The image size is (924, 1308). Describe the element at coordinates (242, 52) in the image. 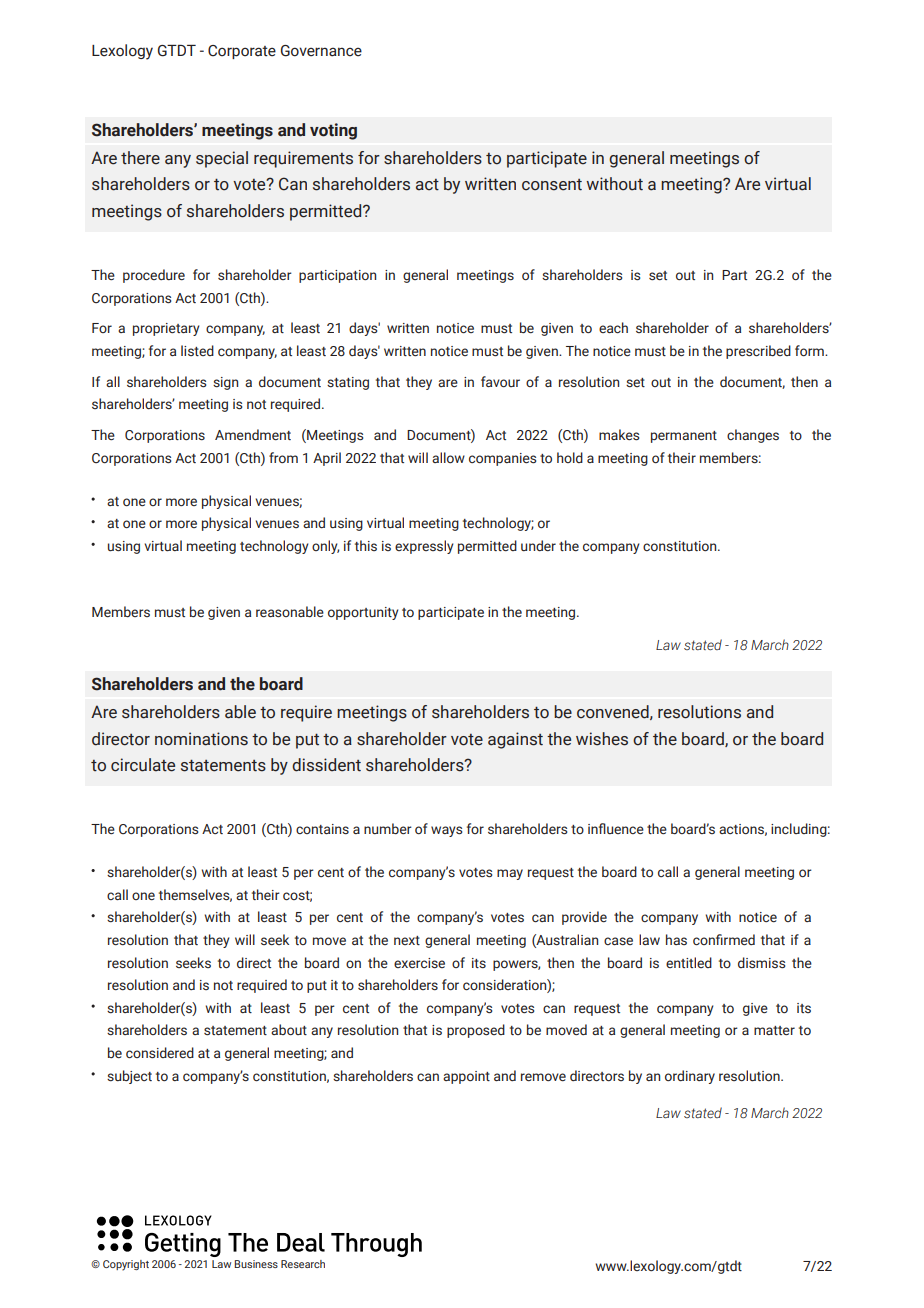

I see `Corporate` at that location.
